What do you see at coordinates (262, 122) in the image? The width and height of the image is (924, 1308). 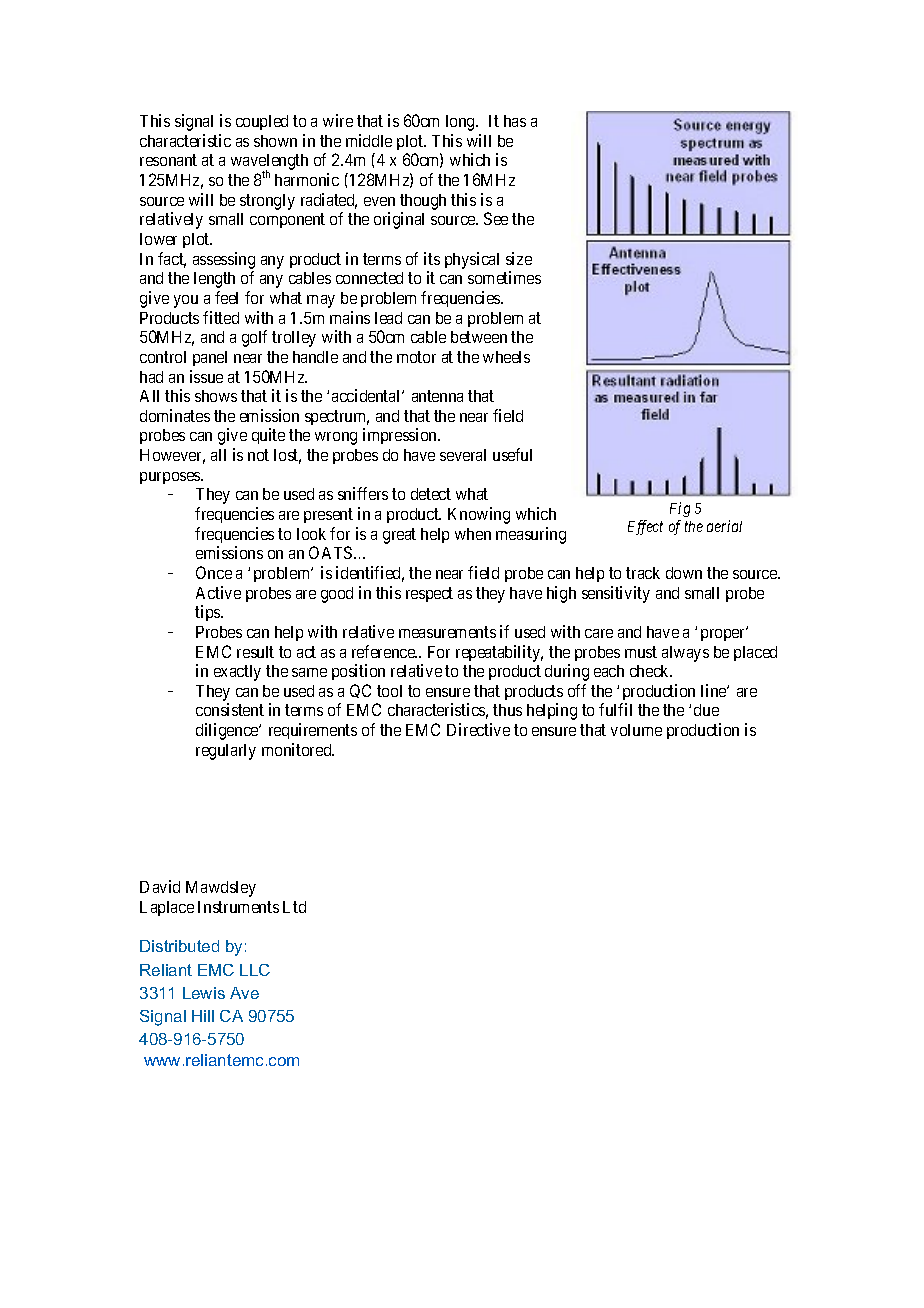 I see `coupled` at bounding box center [262, 122].
